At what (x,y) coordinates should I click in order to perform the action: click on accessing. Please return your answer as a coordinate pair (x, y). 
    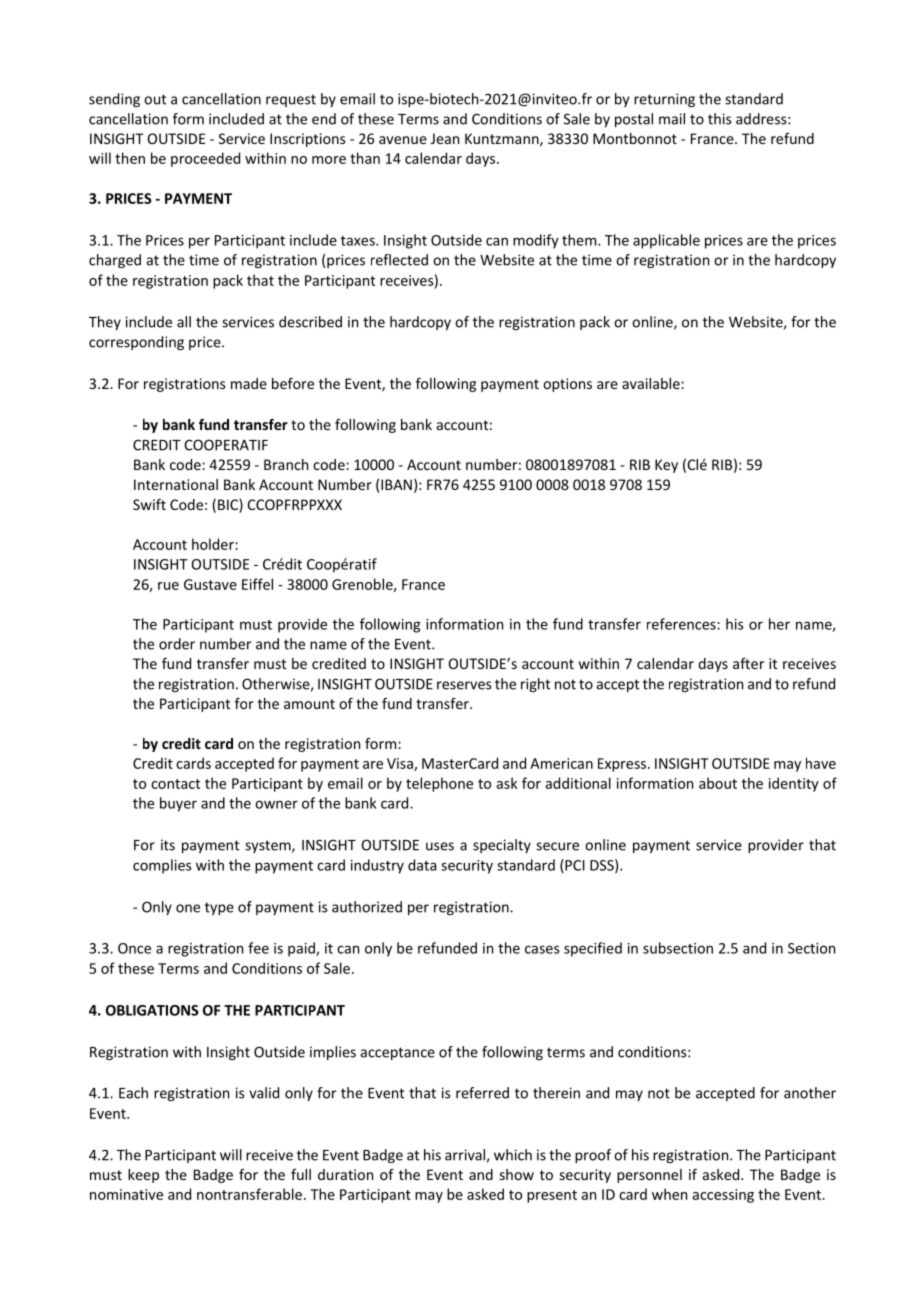
    Looking at the image, I should click on (723, 1196).
